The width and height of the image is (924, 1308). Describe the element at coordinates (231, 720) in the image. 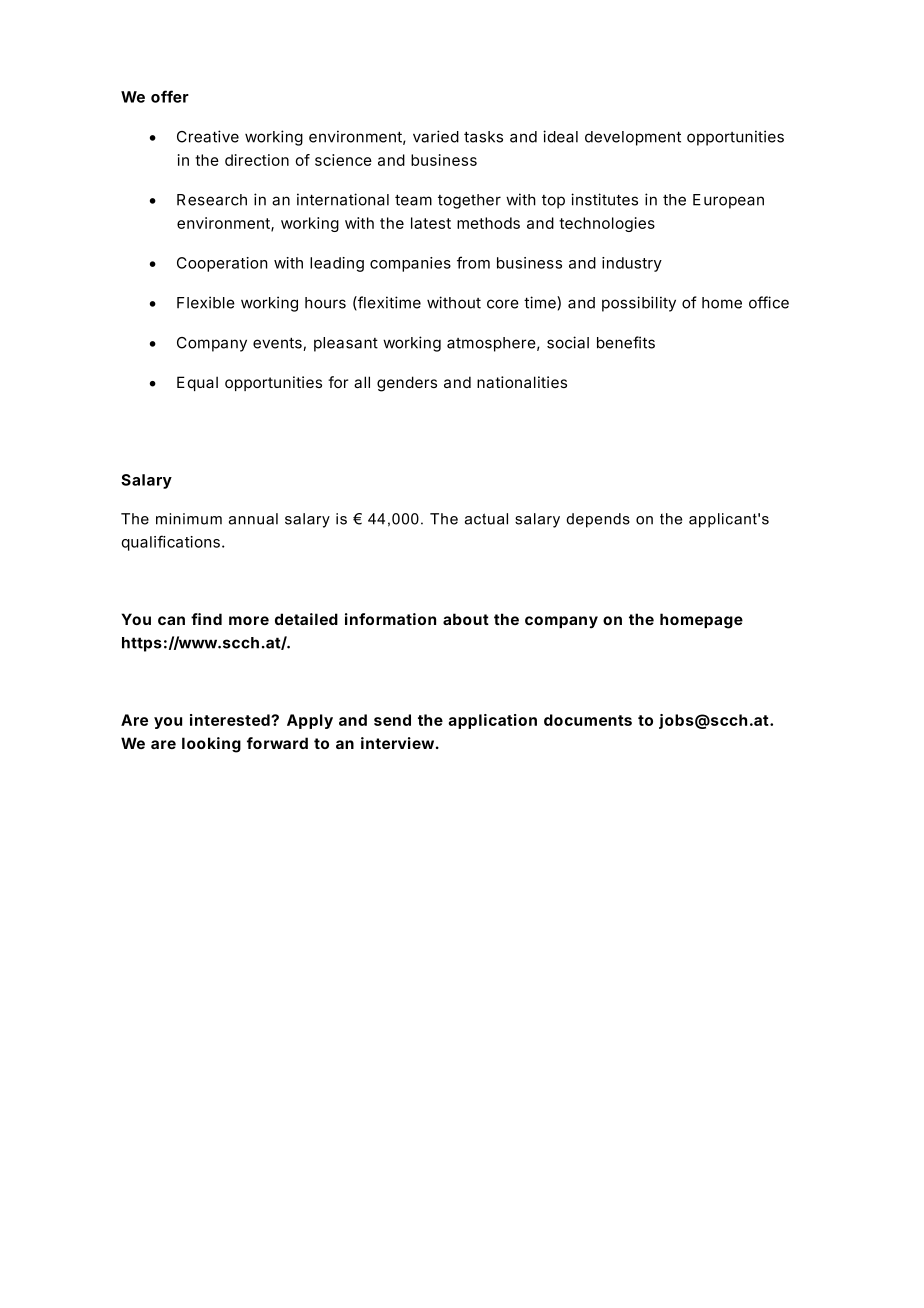

I see `interested` at that location.
